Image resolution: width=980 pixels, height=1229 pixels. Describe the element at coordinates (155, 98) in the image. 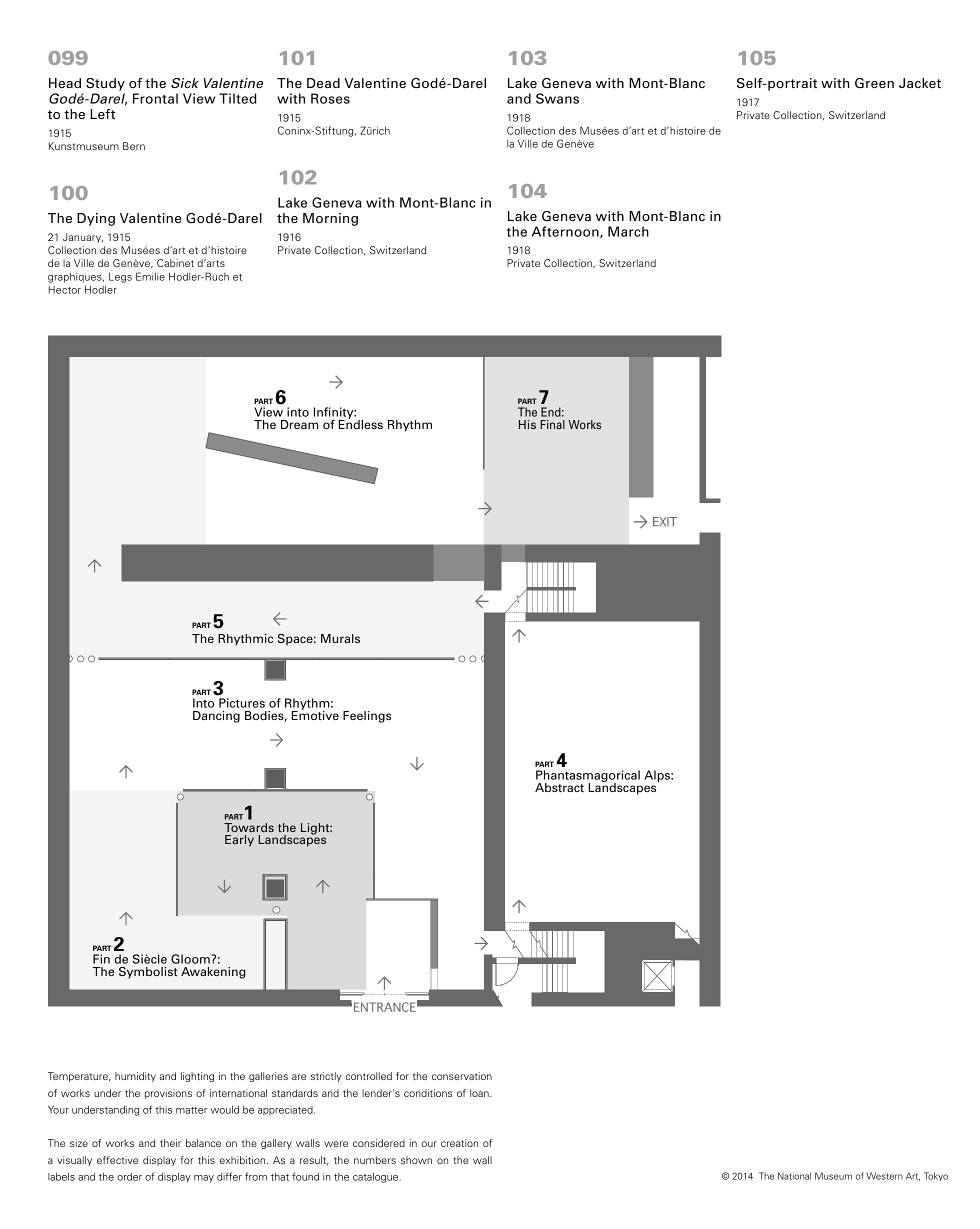

I see `Frontal` at that location.
